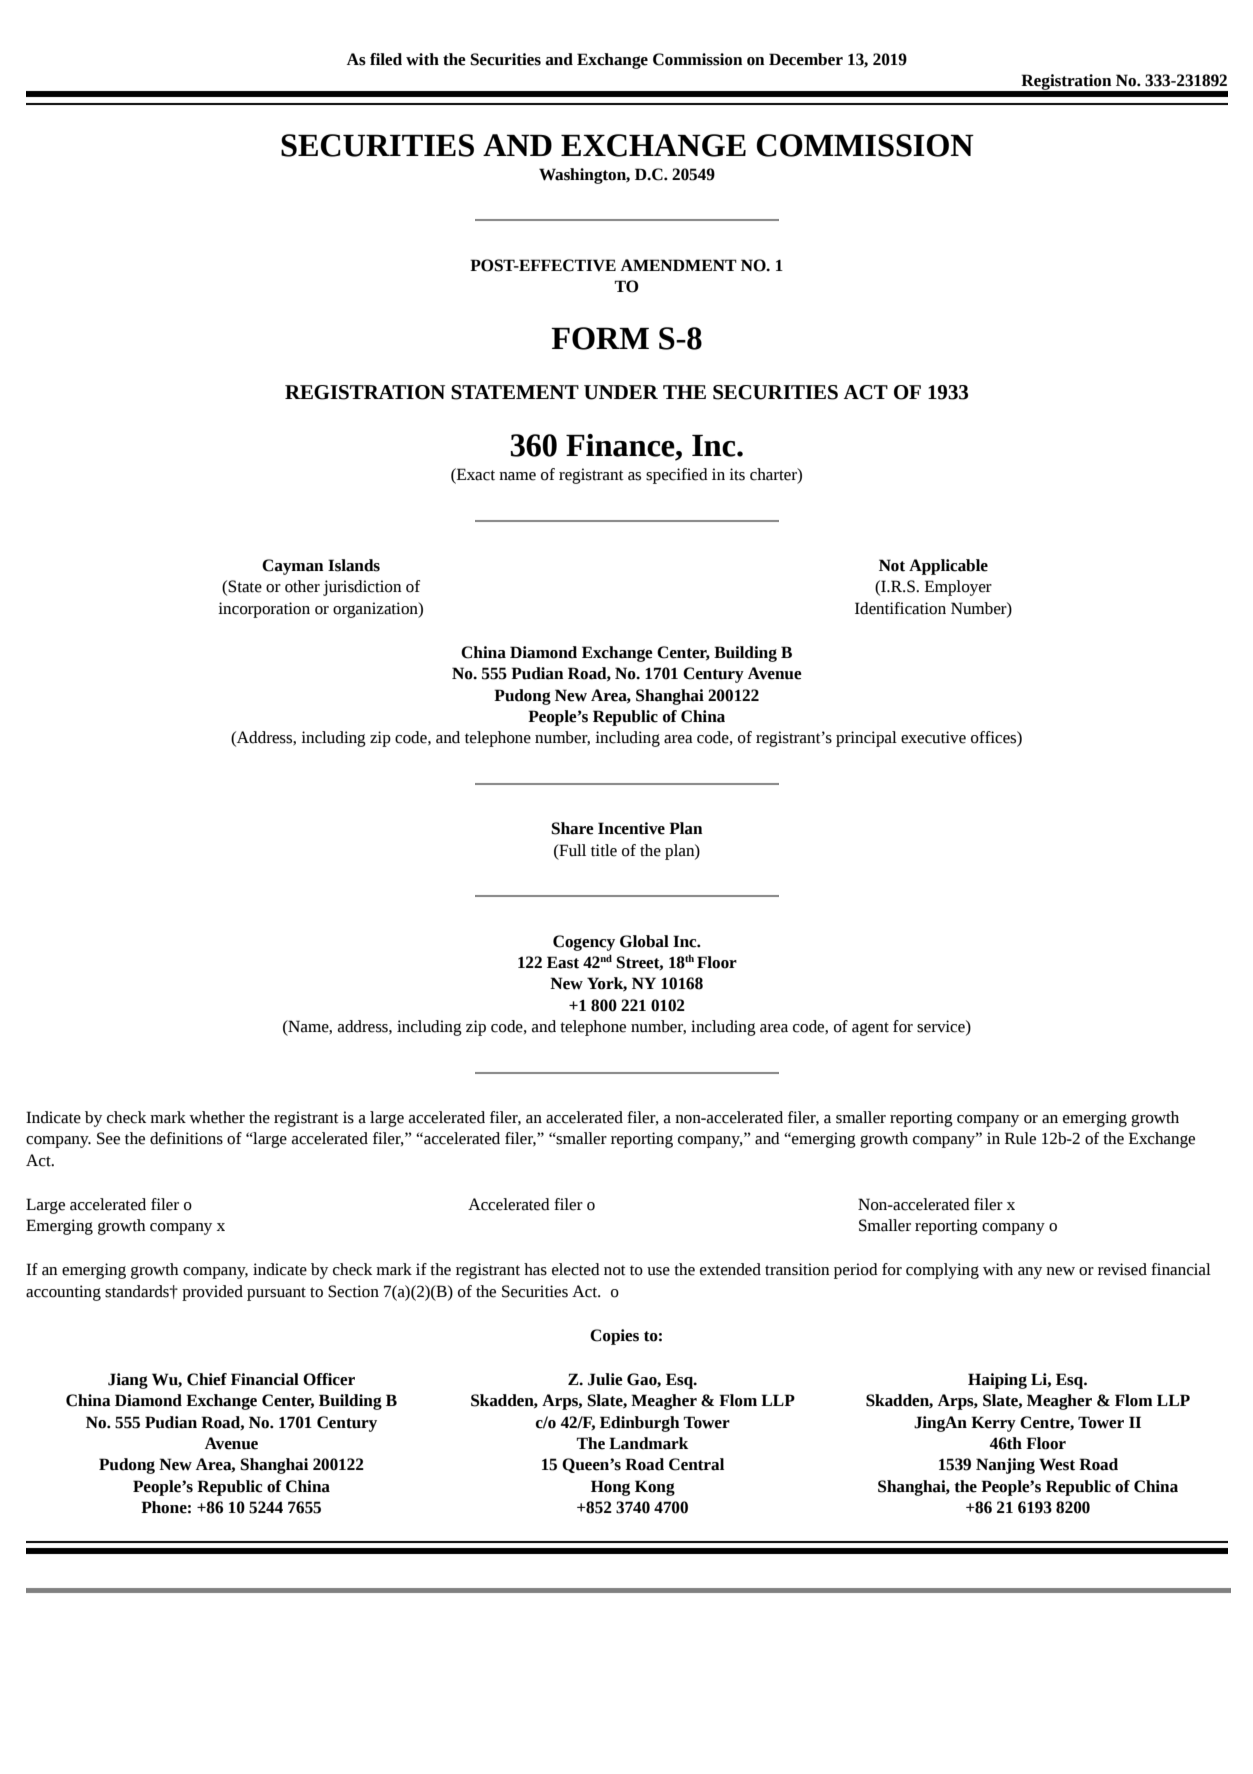  What do you see at coordinates (293, 567) in the screenshot?
I see `Cayman` at bounding box center [293, 567].
